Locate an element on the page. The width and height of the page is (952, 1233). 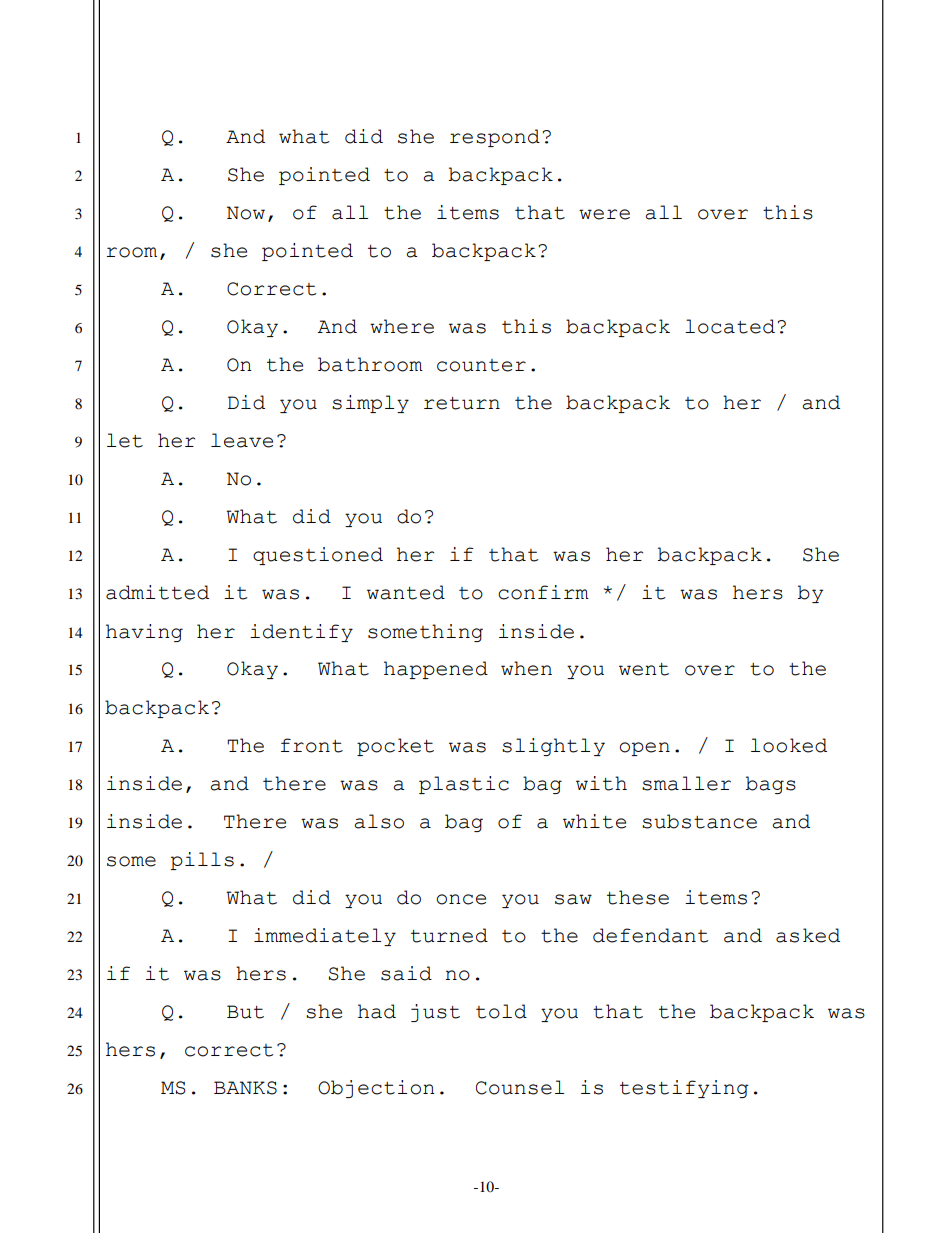
were is located at coordinates (604, 214).
